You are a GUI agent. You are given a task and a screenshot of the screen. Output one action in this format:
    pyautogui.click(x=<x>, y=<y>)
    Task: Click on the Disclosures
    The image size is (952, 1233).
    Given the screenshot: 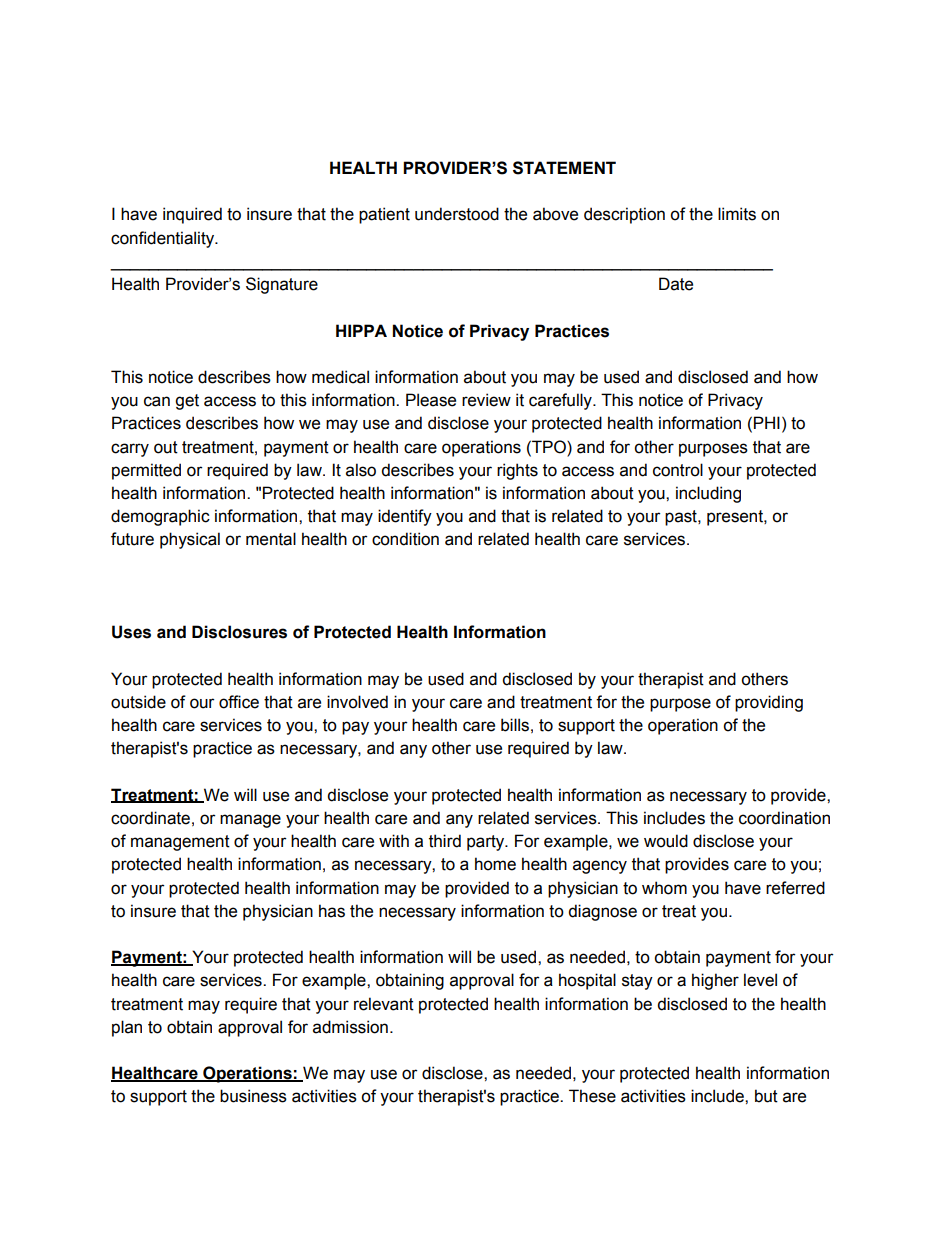 What is the action you would take?
    pyautogui.click(x=239, y=632)
